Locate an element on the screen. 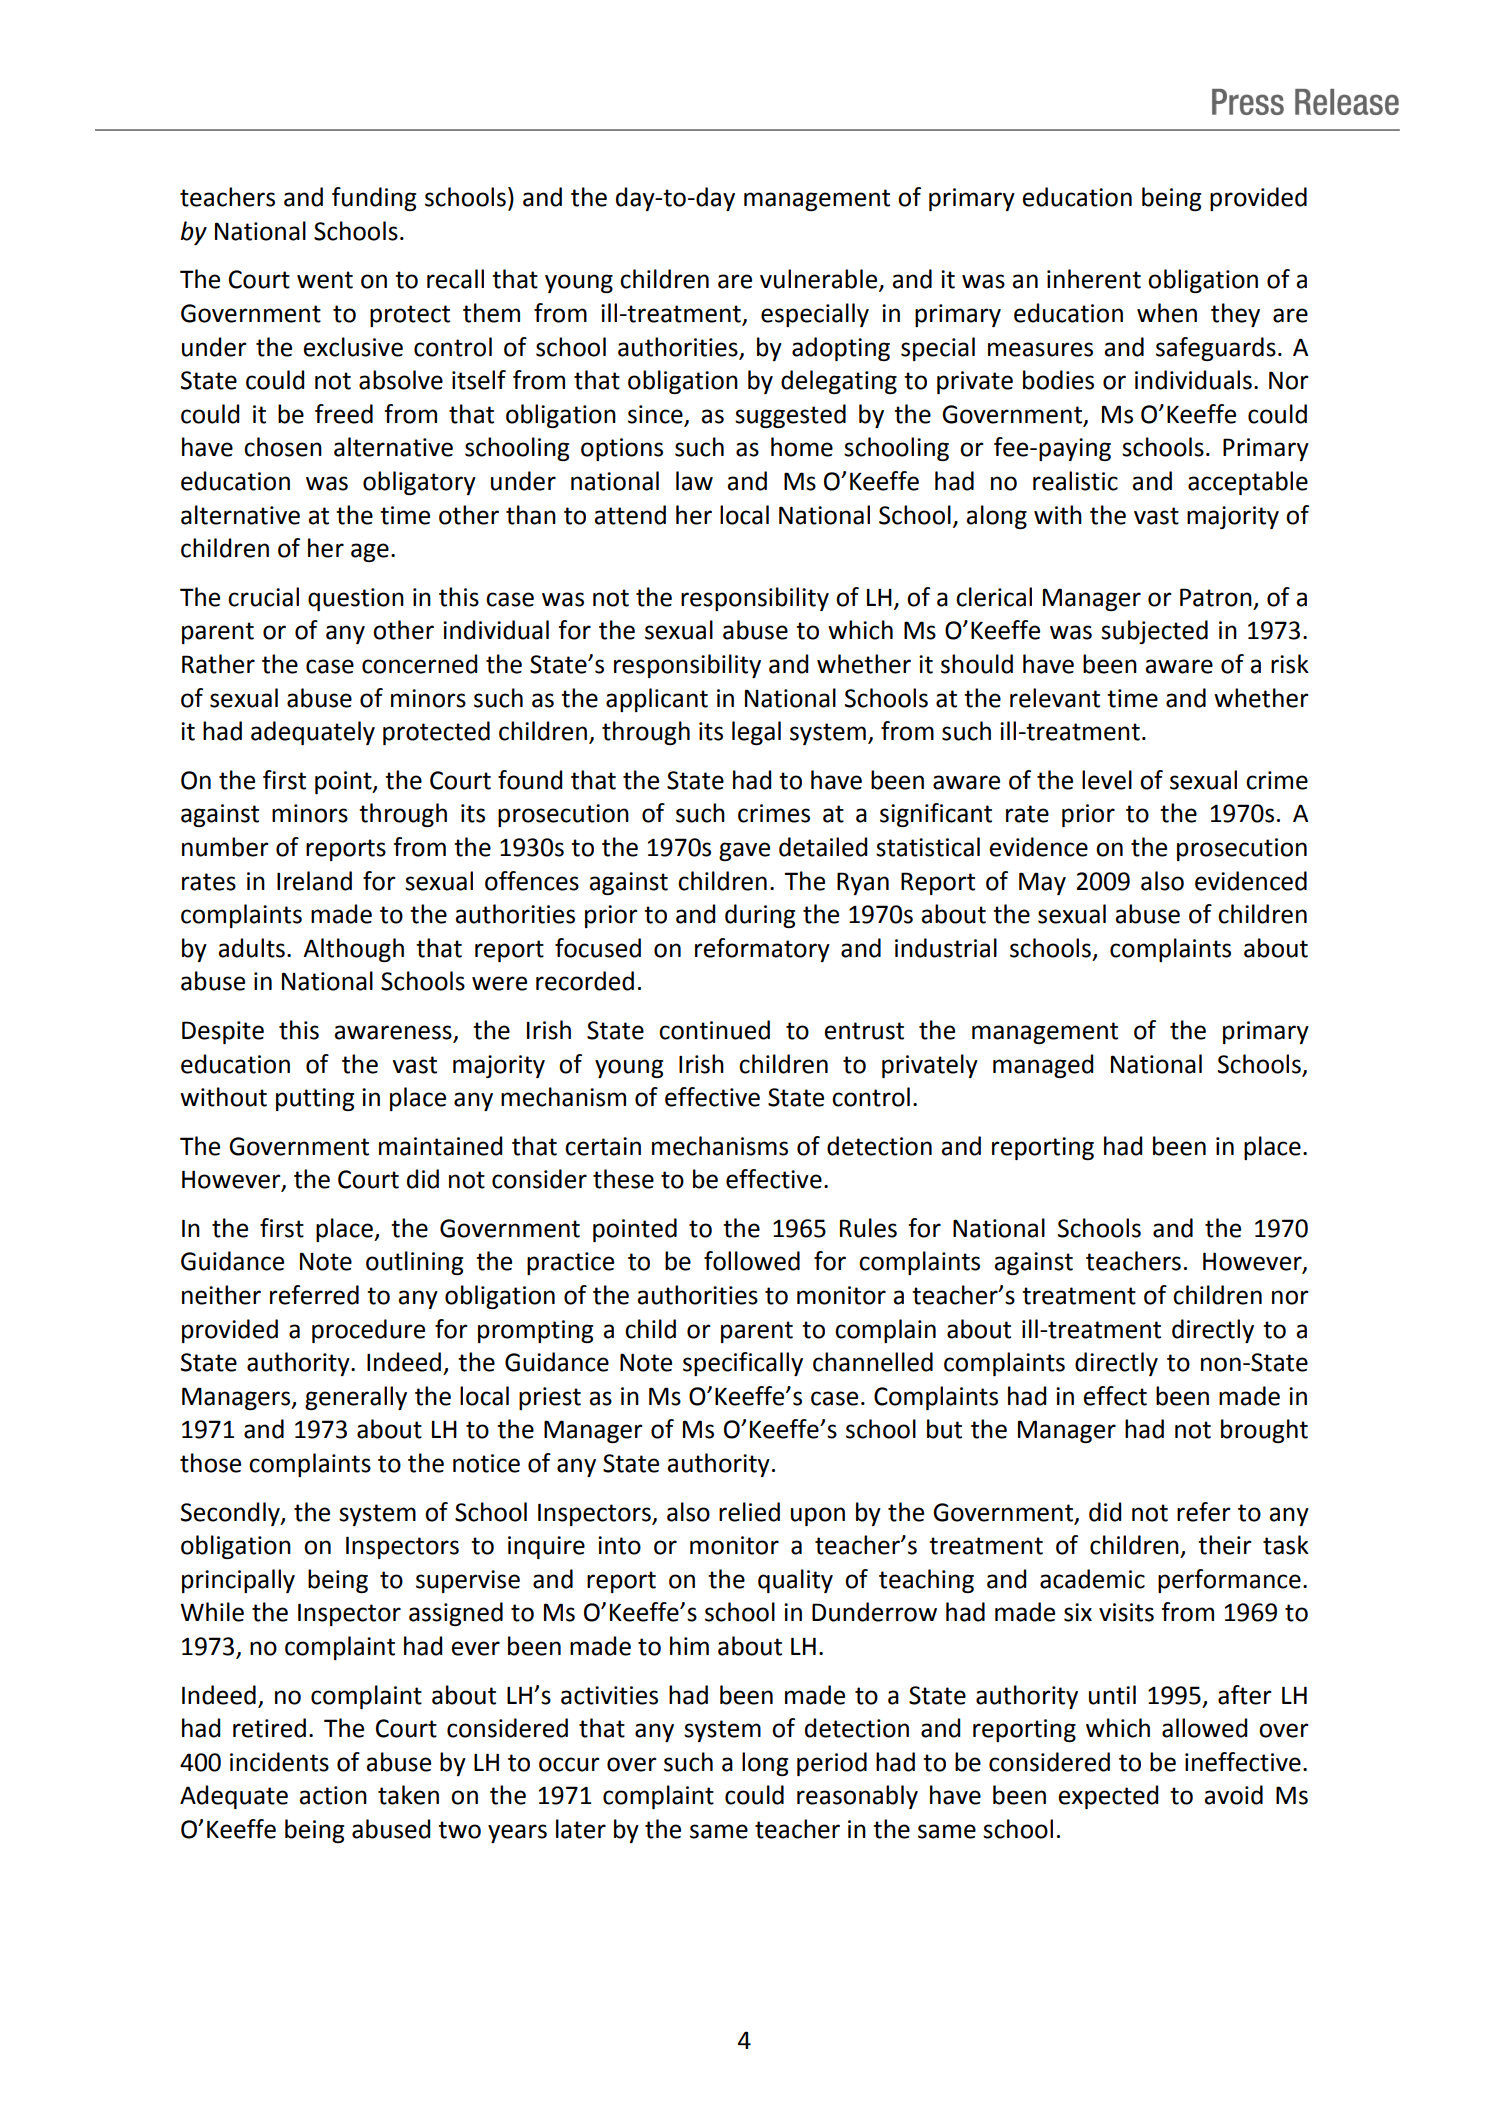 This screenshot has width=1489, height=2106. question is located at coordinates (356, 599).
